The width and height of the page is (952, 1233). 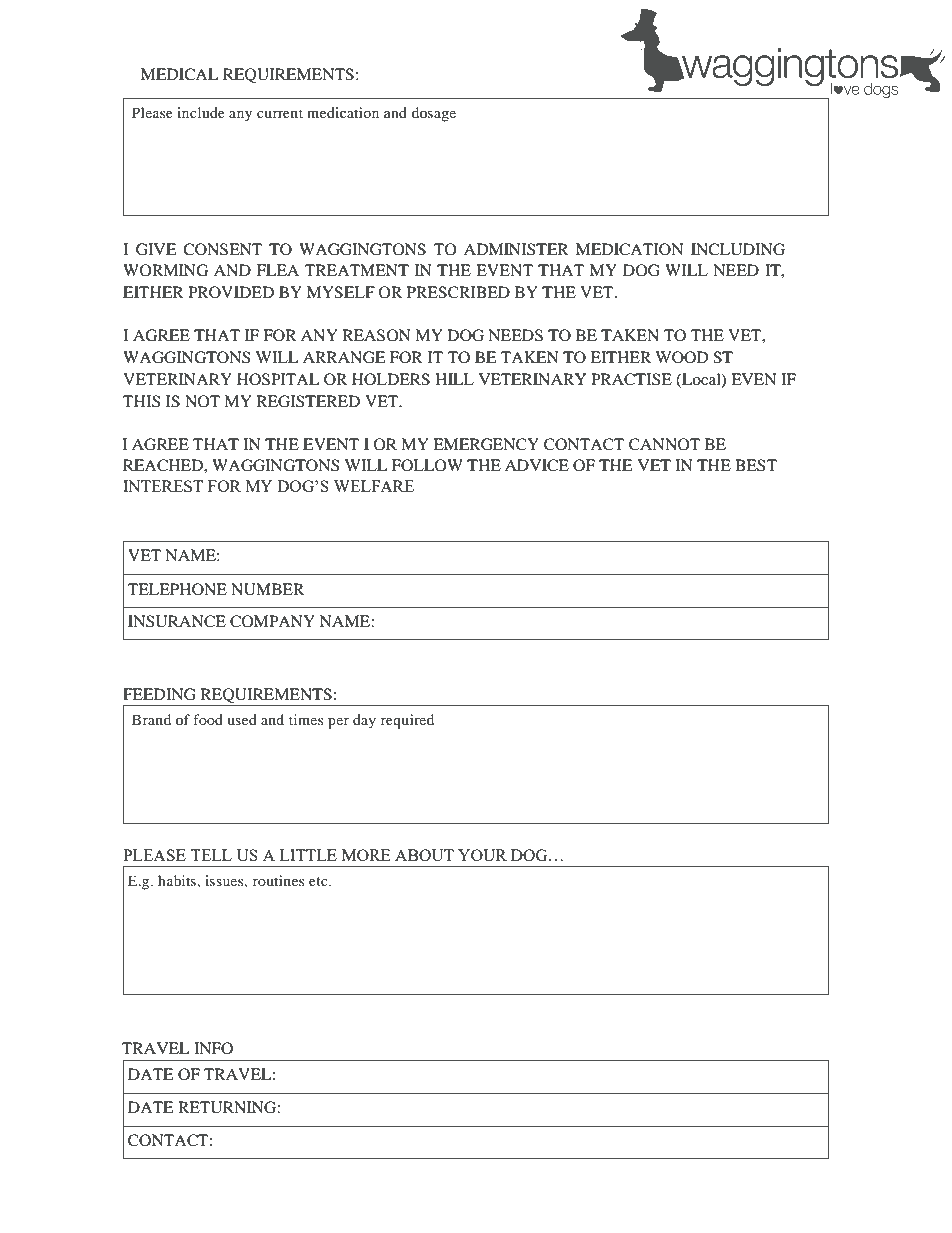 I want to click on dosage, so click(x=434, y=114).
